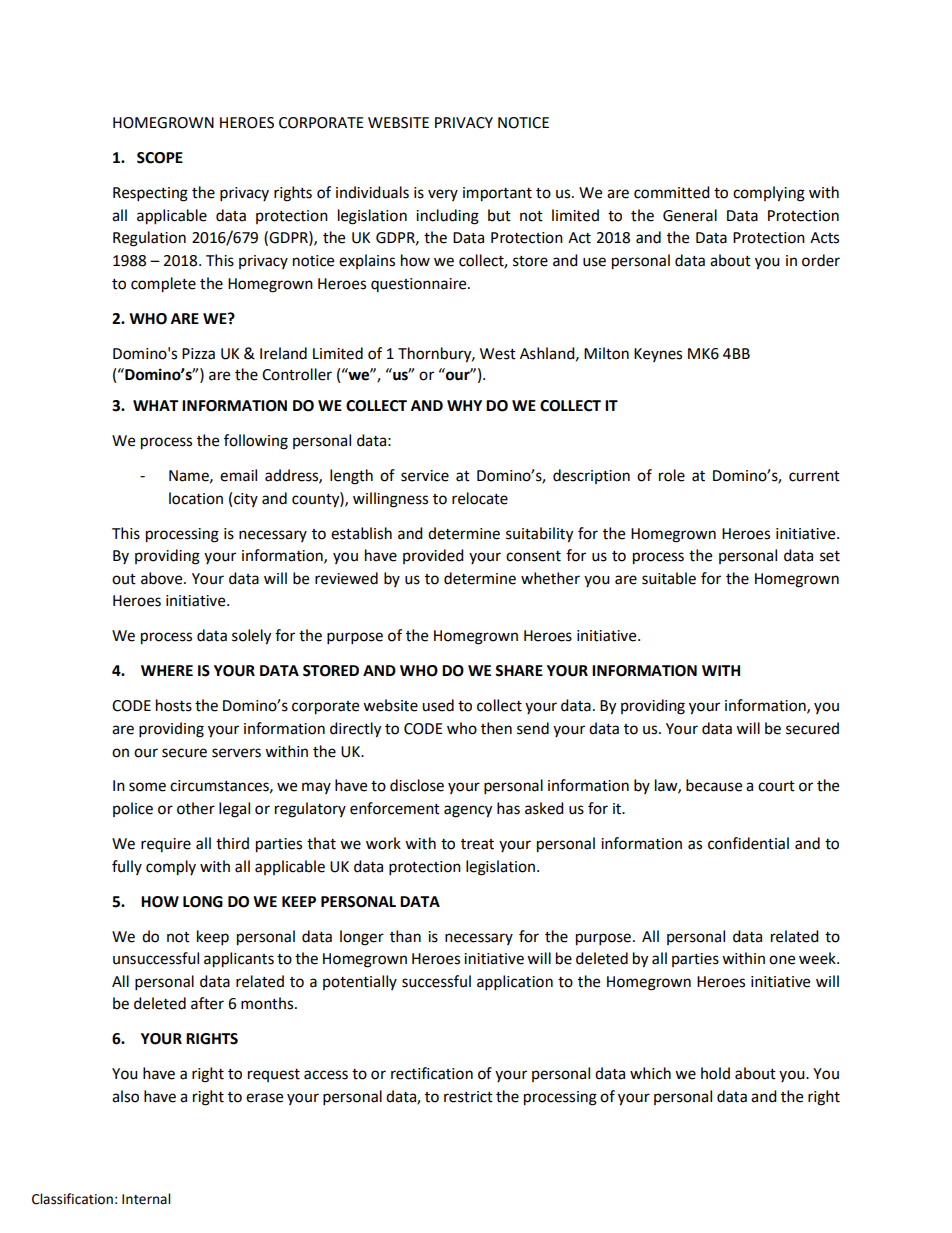 The width and height of the document is (952, 1233). I want to click on WHERE, so click(167, 670).
